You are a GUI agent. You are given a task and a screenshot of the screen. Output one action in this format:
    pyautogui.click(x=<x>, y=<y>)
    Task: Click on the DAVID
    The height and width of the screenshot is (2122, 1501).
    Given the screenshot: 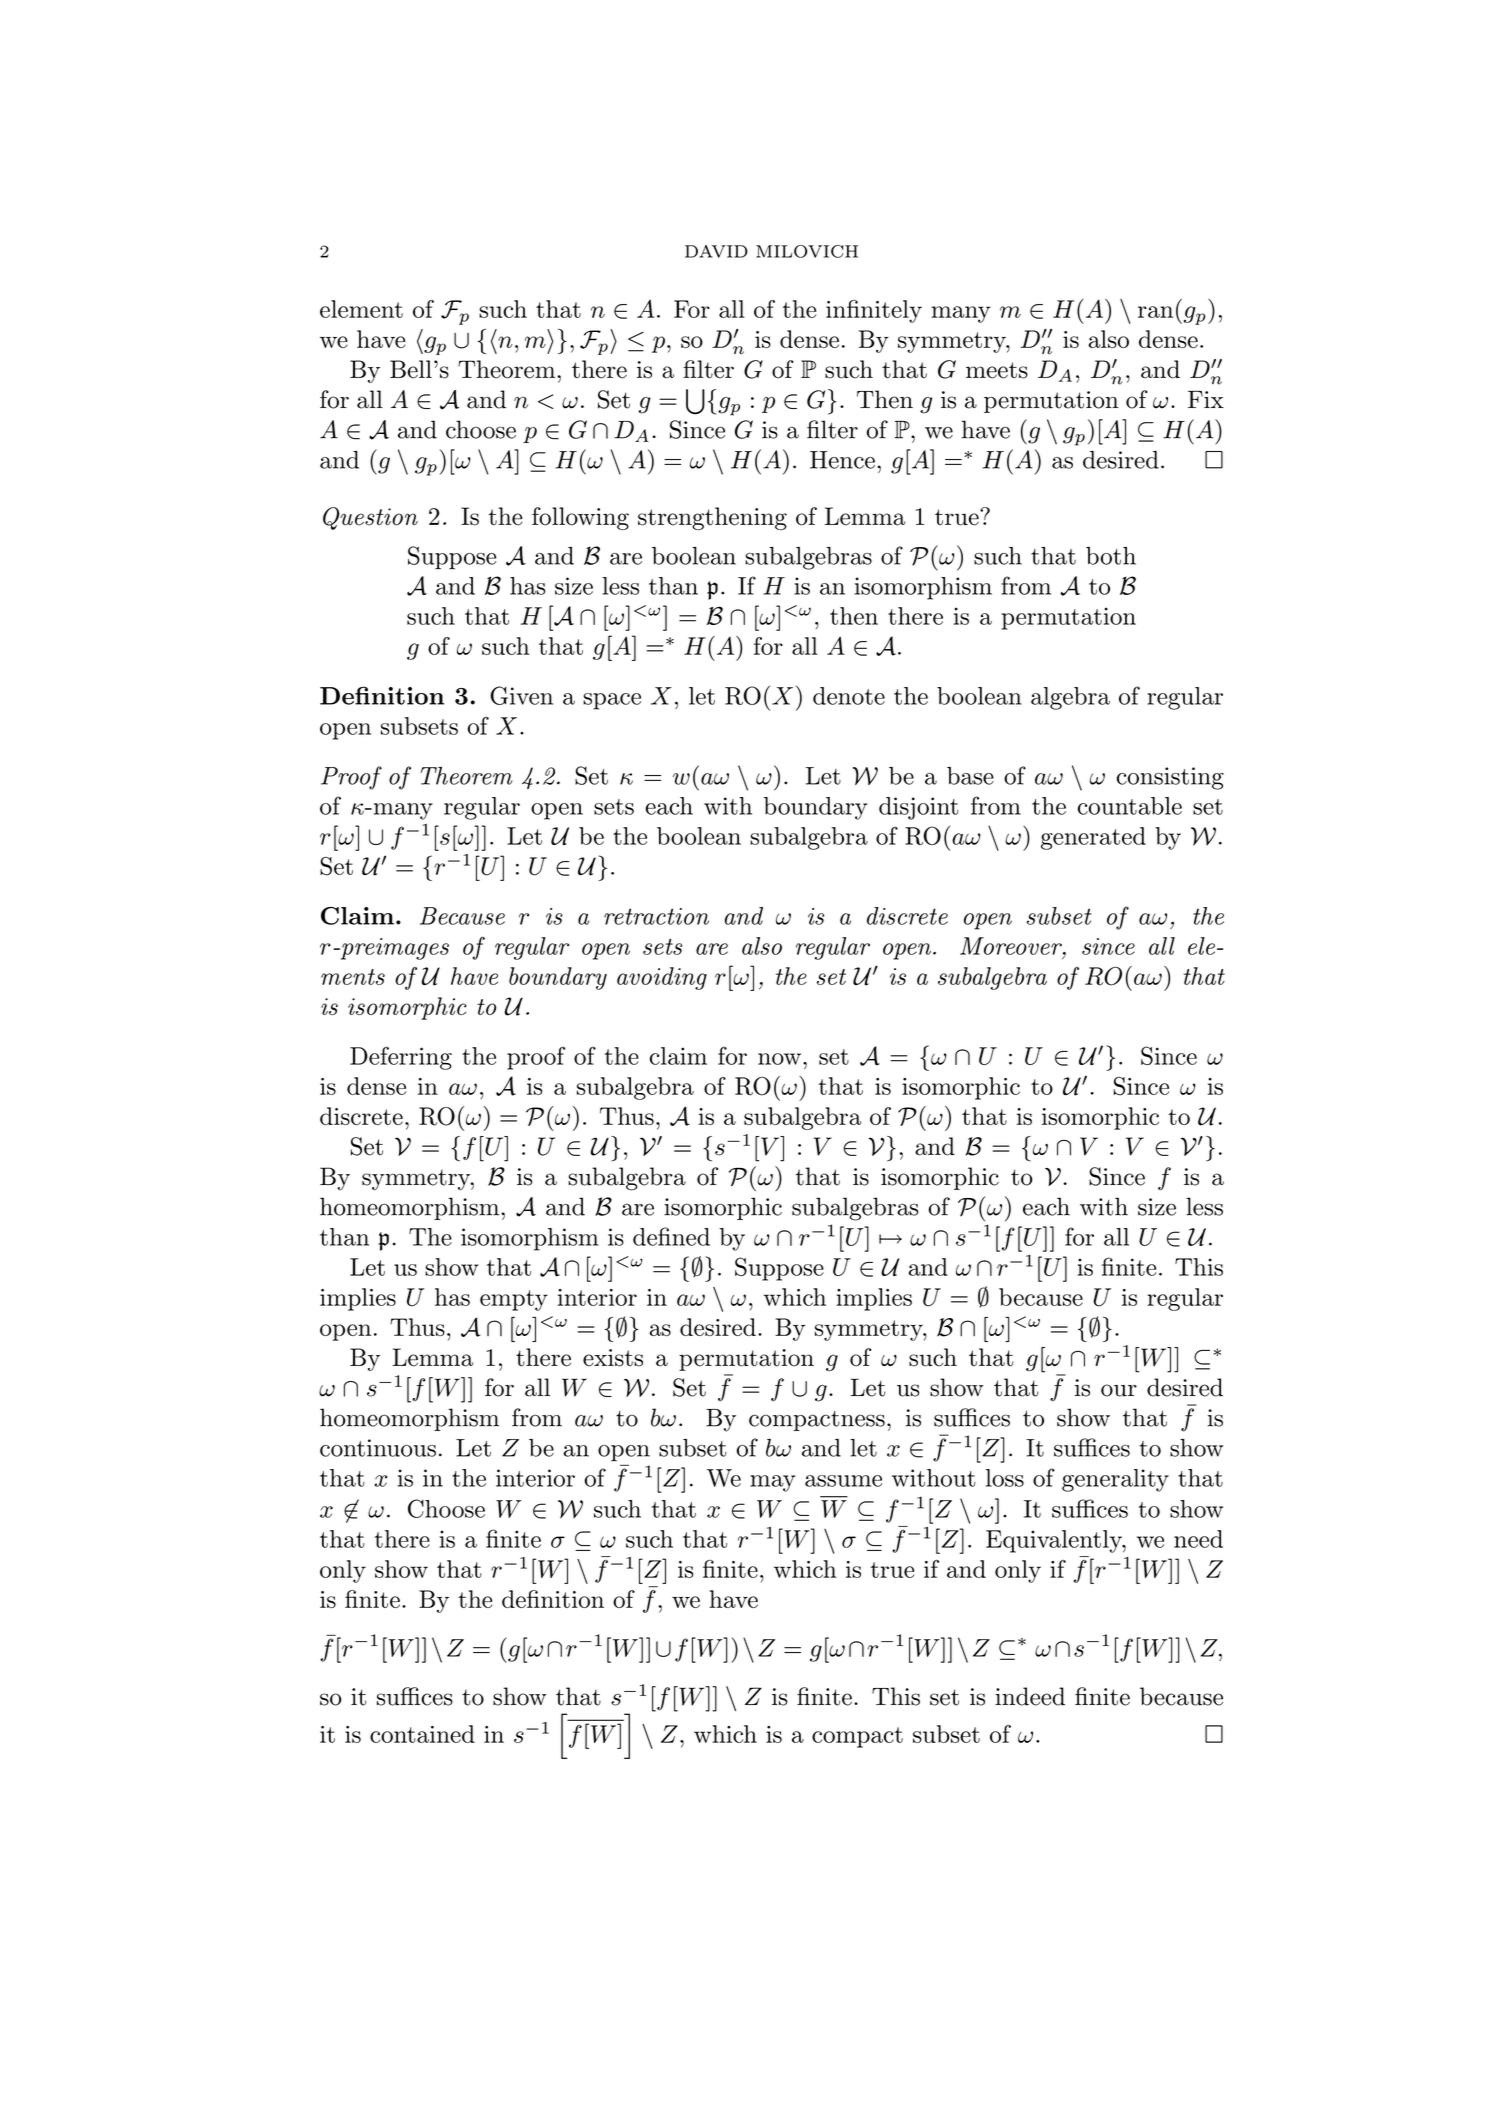 What is the action you would take?
    pyautogui.click(x=716, y=251)
